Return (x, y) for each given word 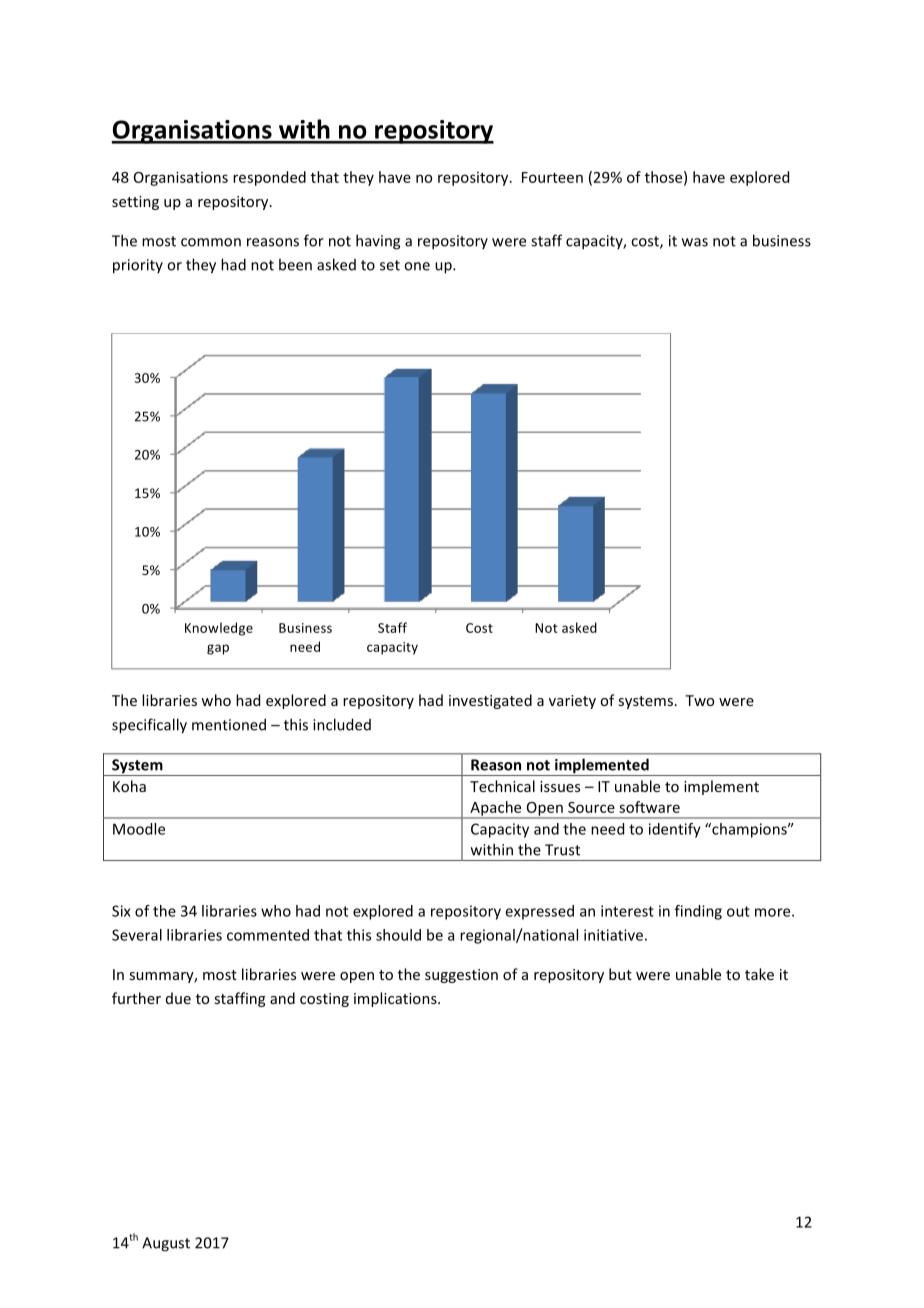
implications (396, 999)
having (378, 242)
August (166, 1244)
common (211, 242)
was (695, 242)
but (620, 974)
